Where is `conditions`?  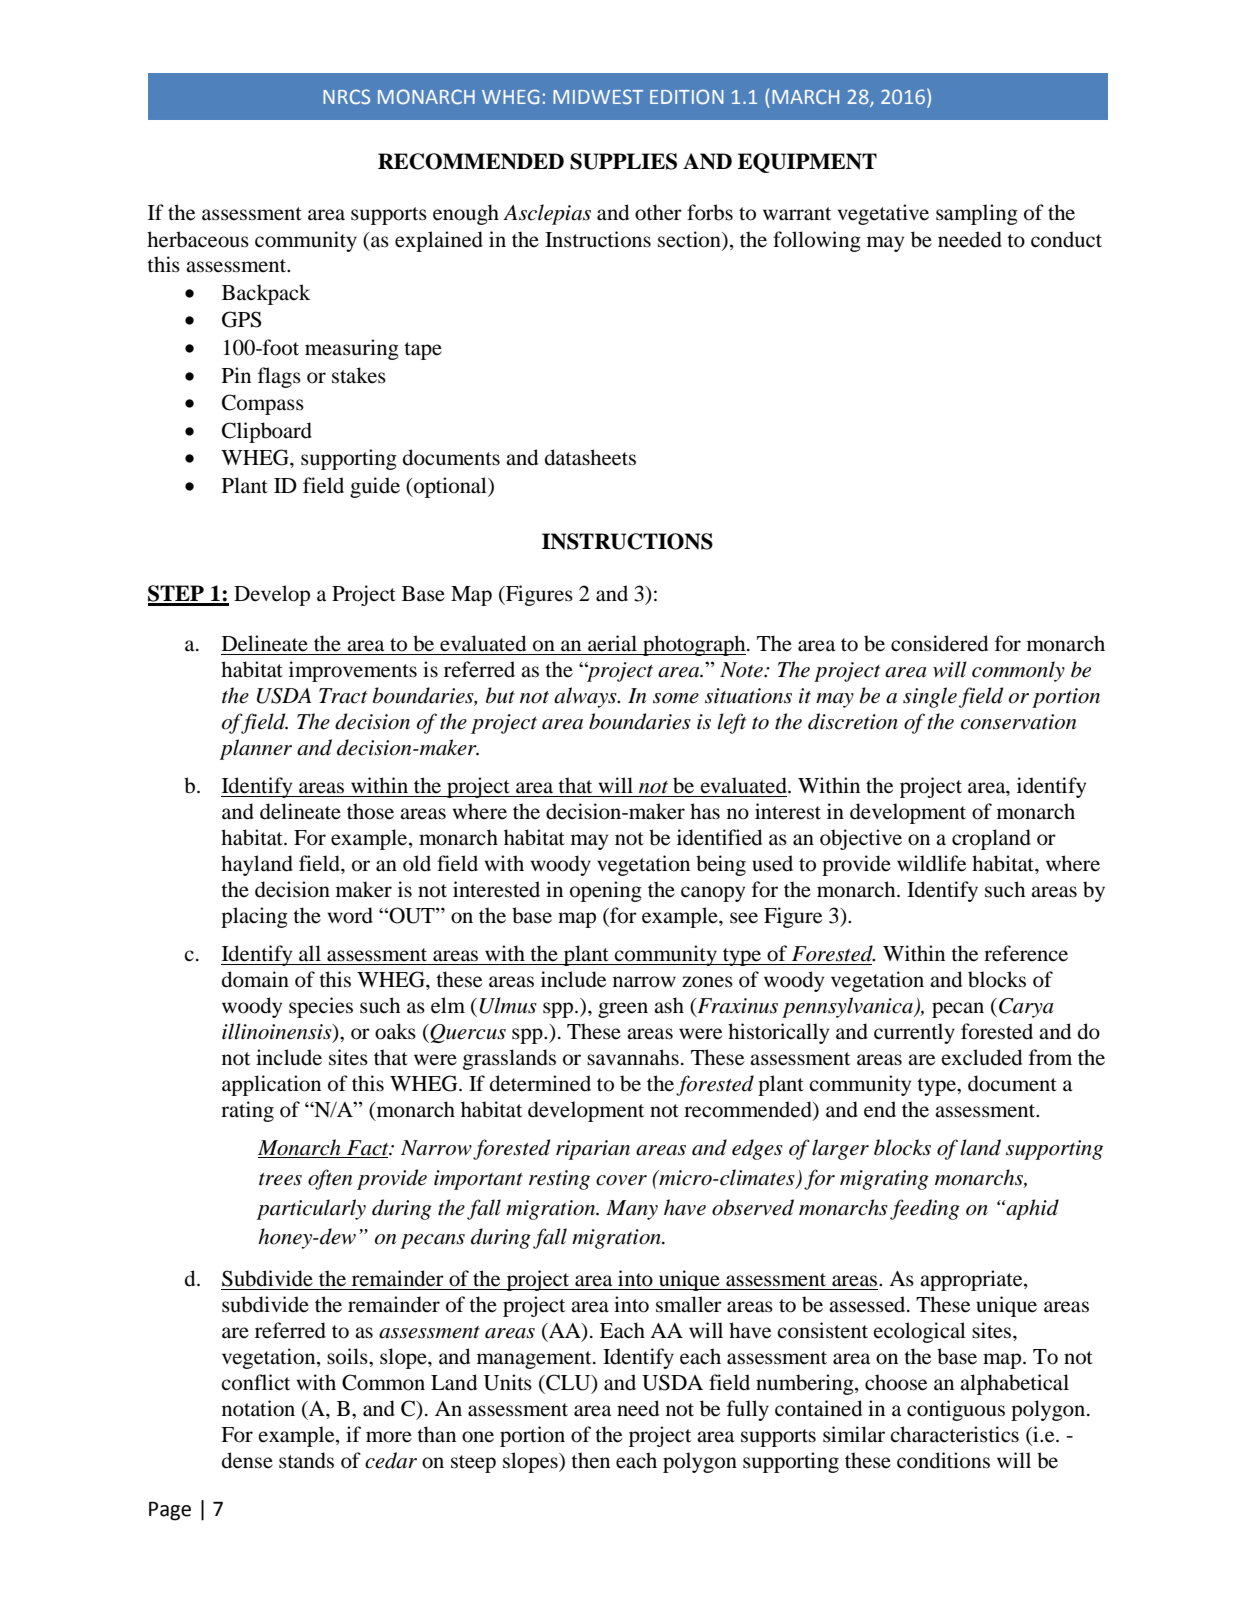
conditions is located at coordinates (943, 1460).
